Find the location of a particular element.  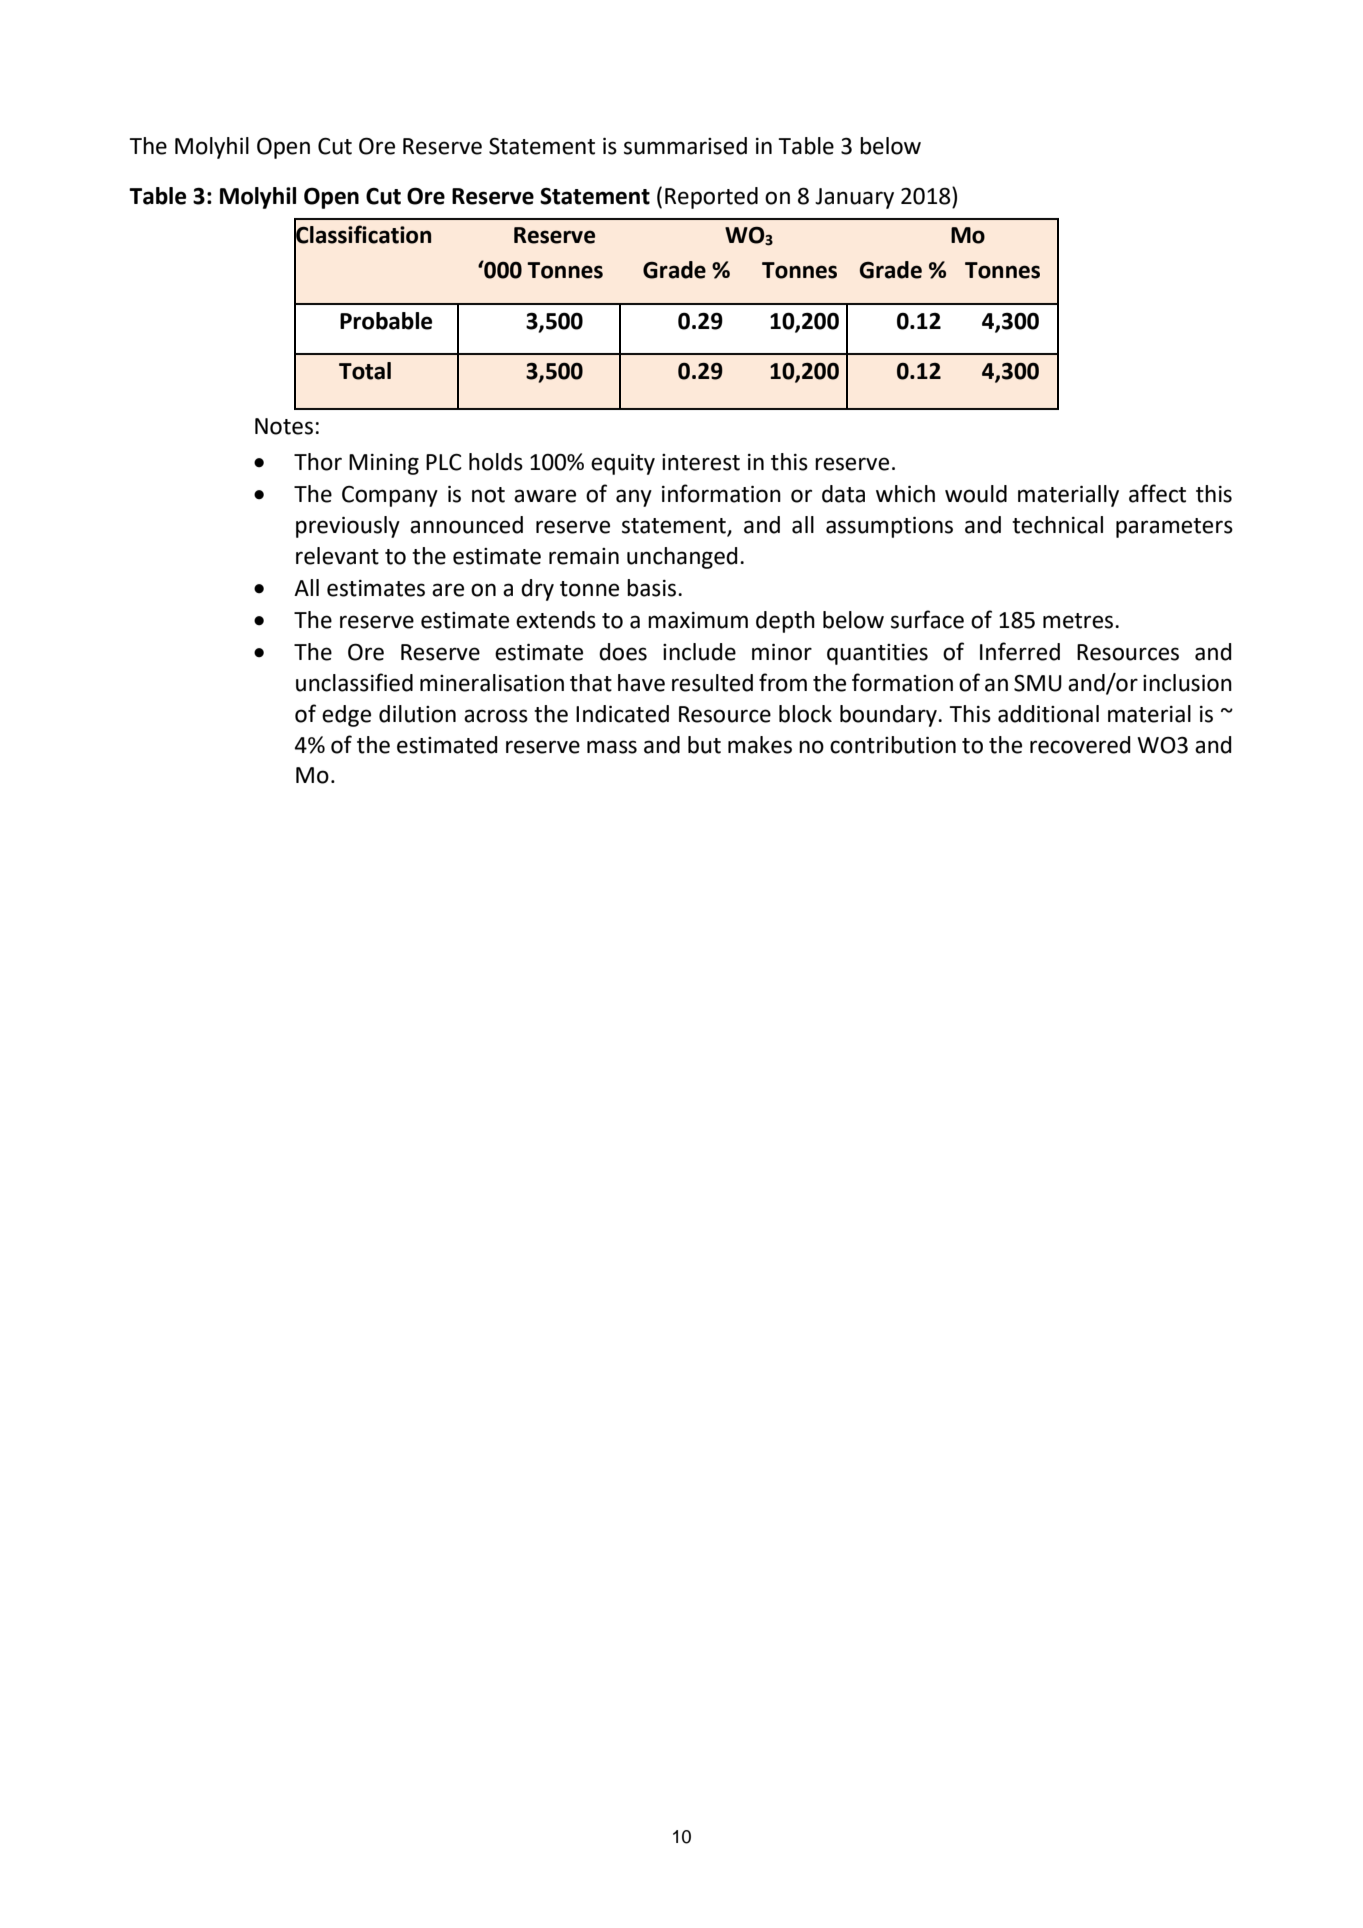

dilution is located at coordinates (417, 714).
